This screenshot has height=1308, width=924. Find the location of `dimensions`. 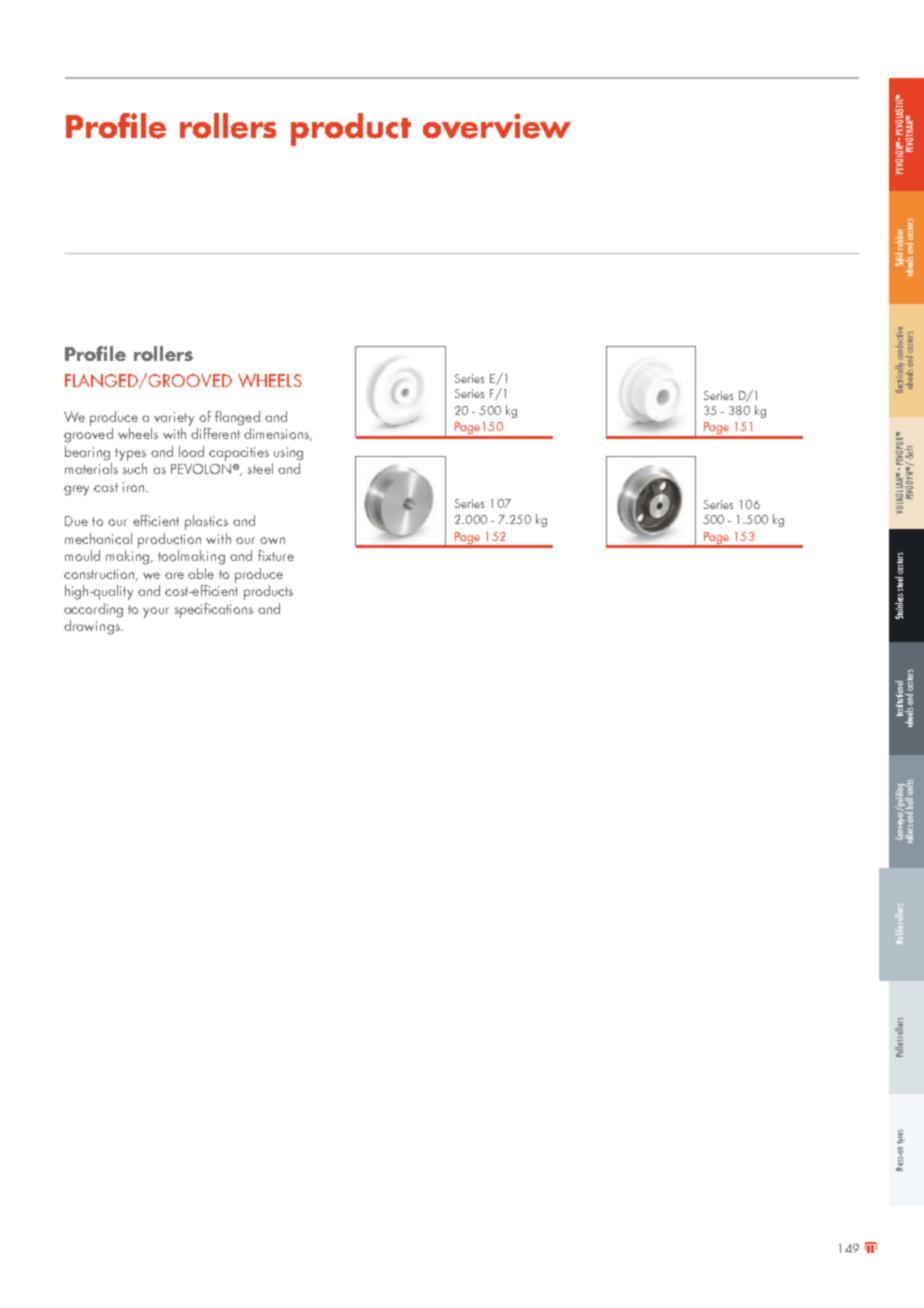

dimensions is located at coordinates (277, 434).
